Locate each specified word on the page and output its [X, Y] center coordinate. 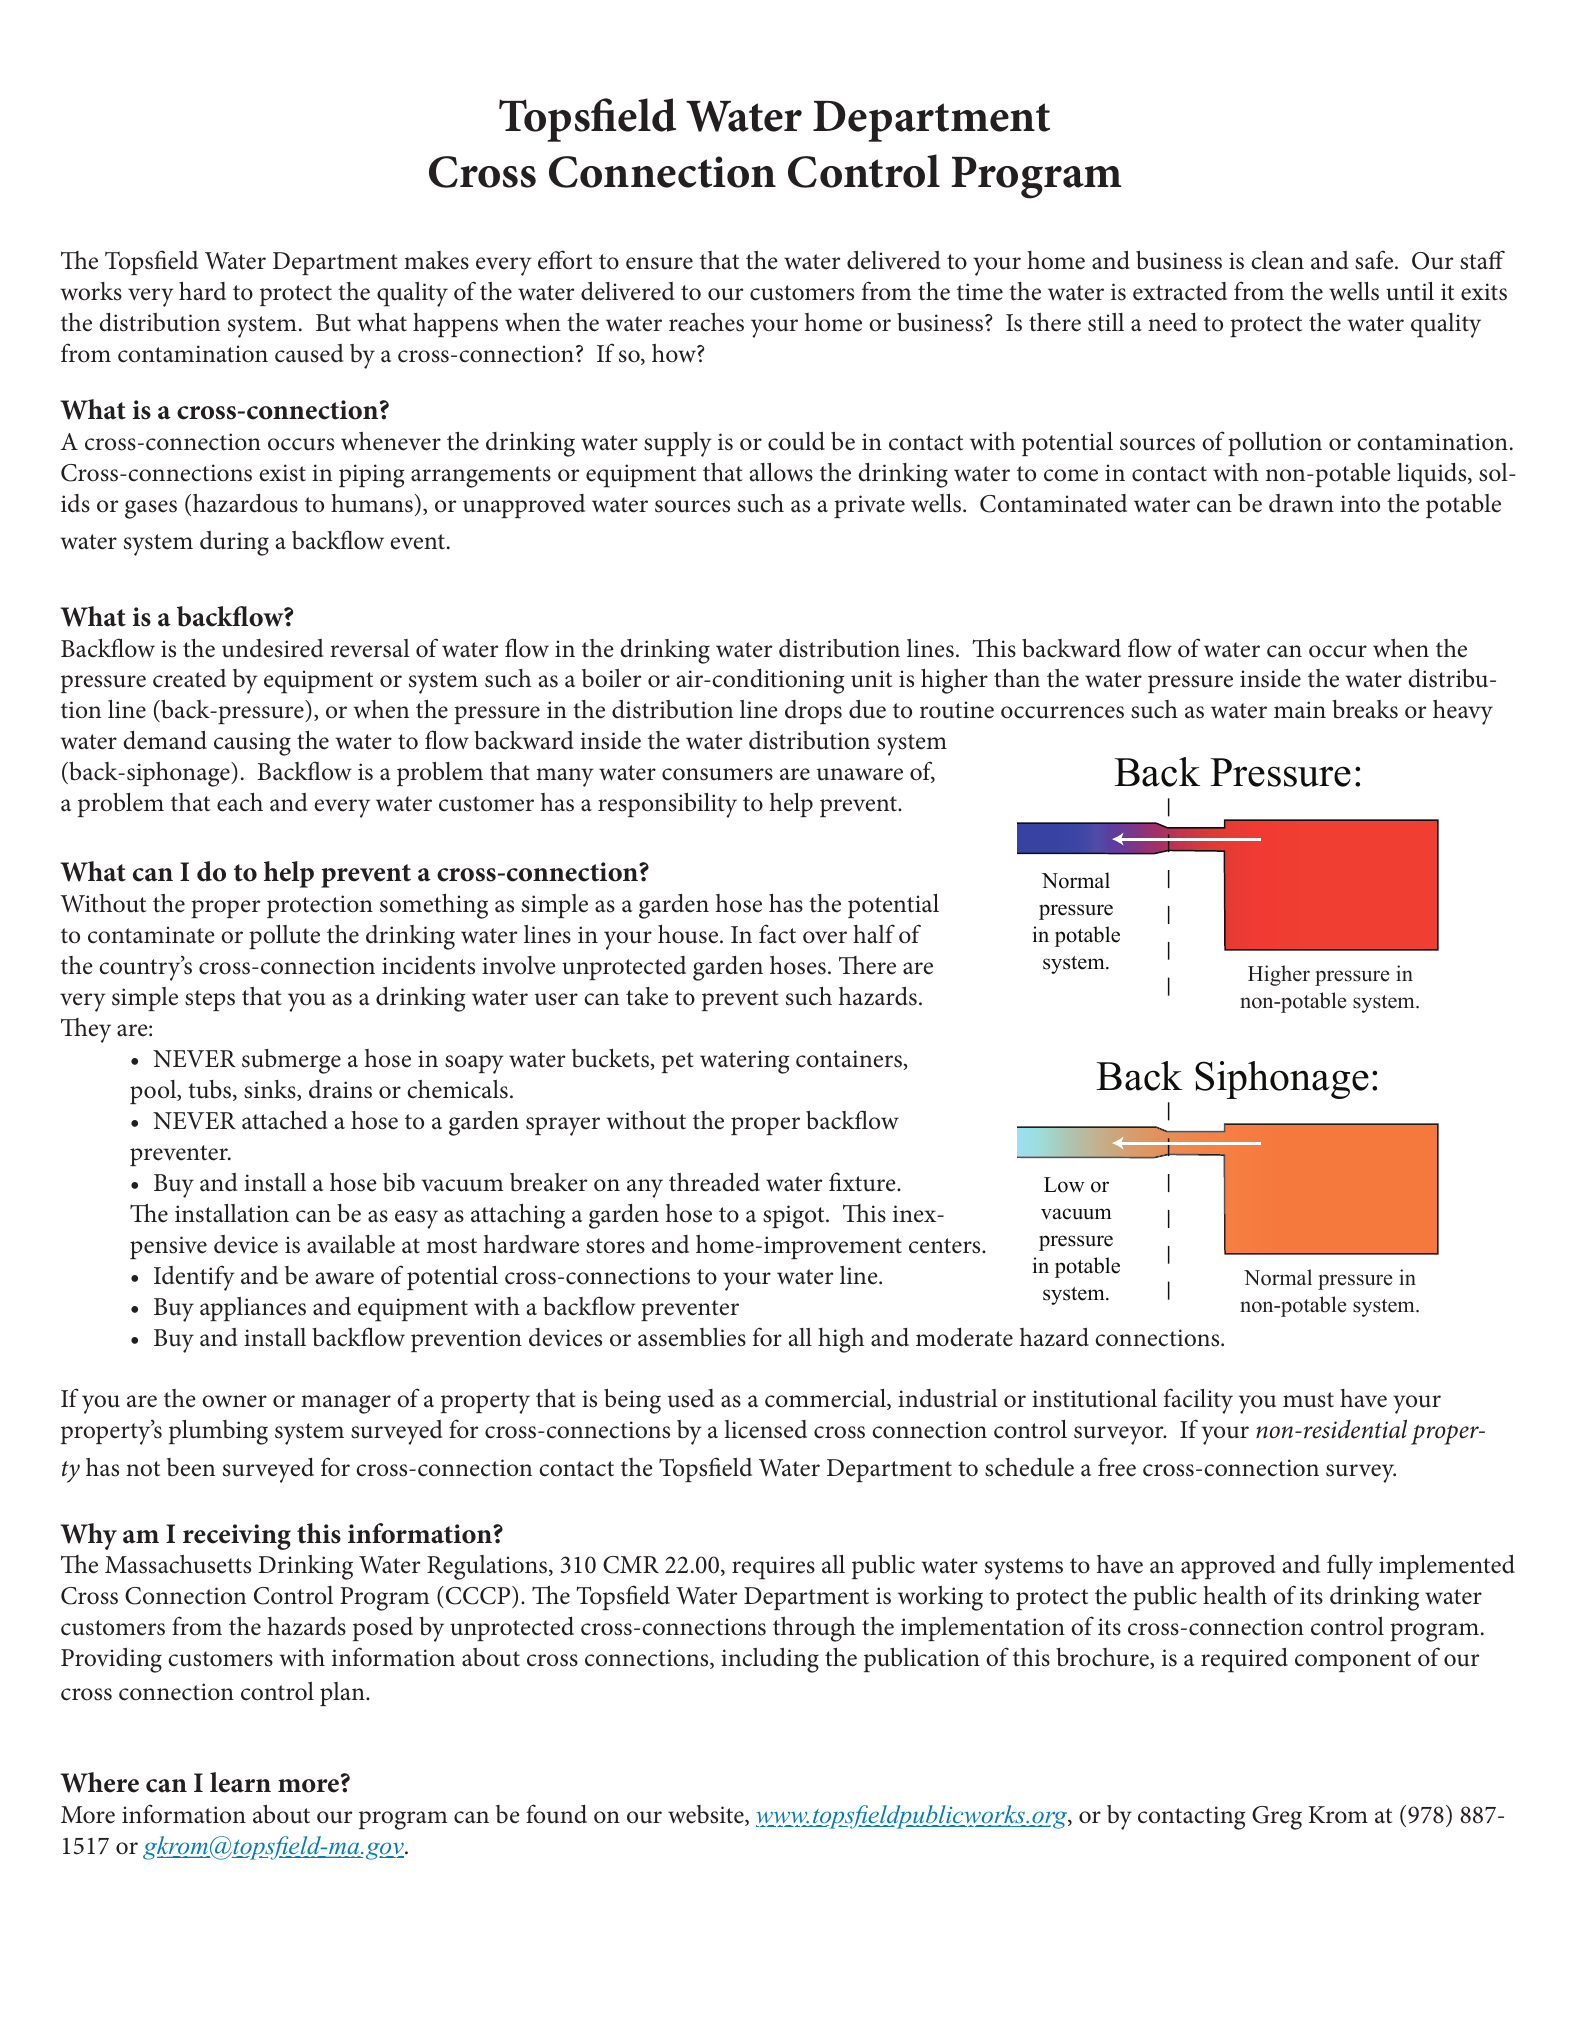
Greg [1277, 1818]
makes [436, 260]
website [707, 1815]
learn [240, 1782]
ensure [659, 263]
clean [1277, 260]
